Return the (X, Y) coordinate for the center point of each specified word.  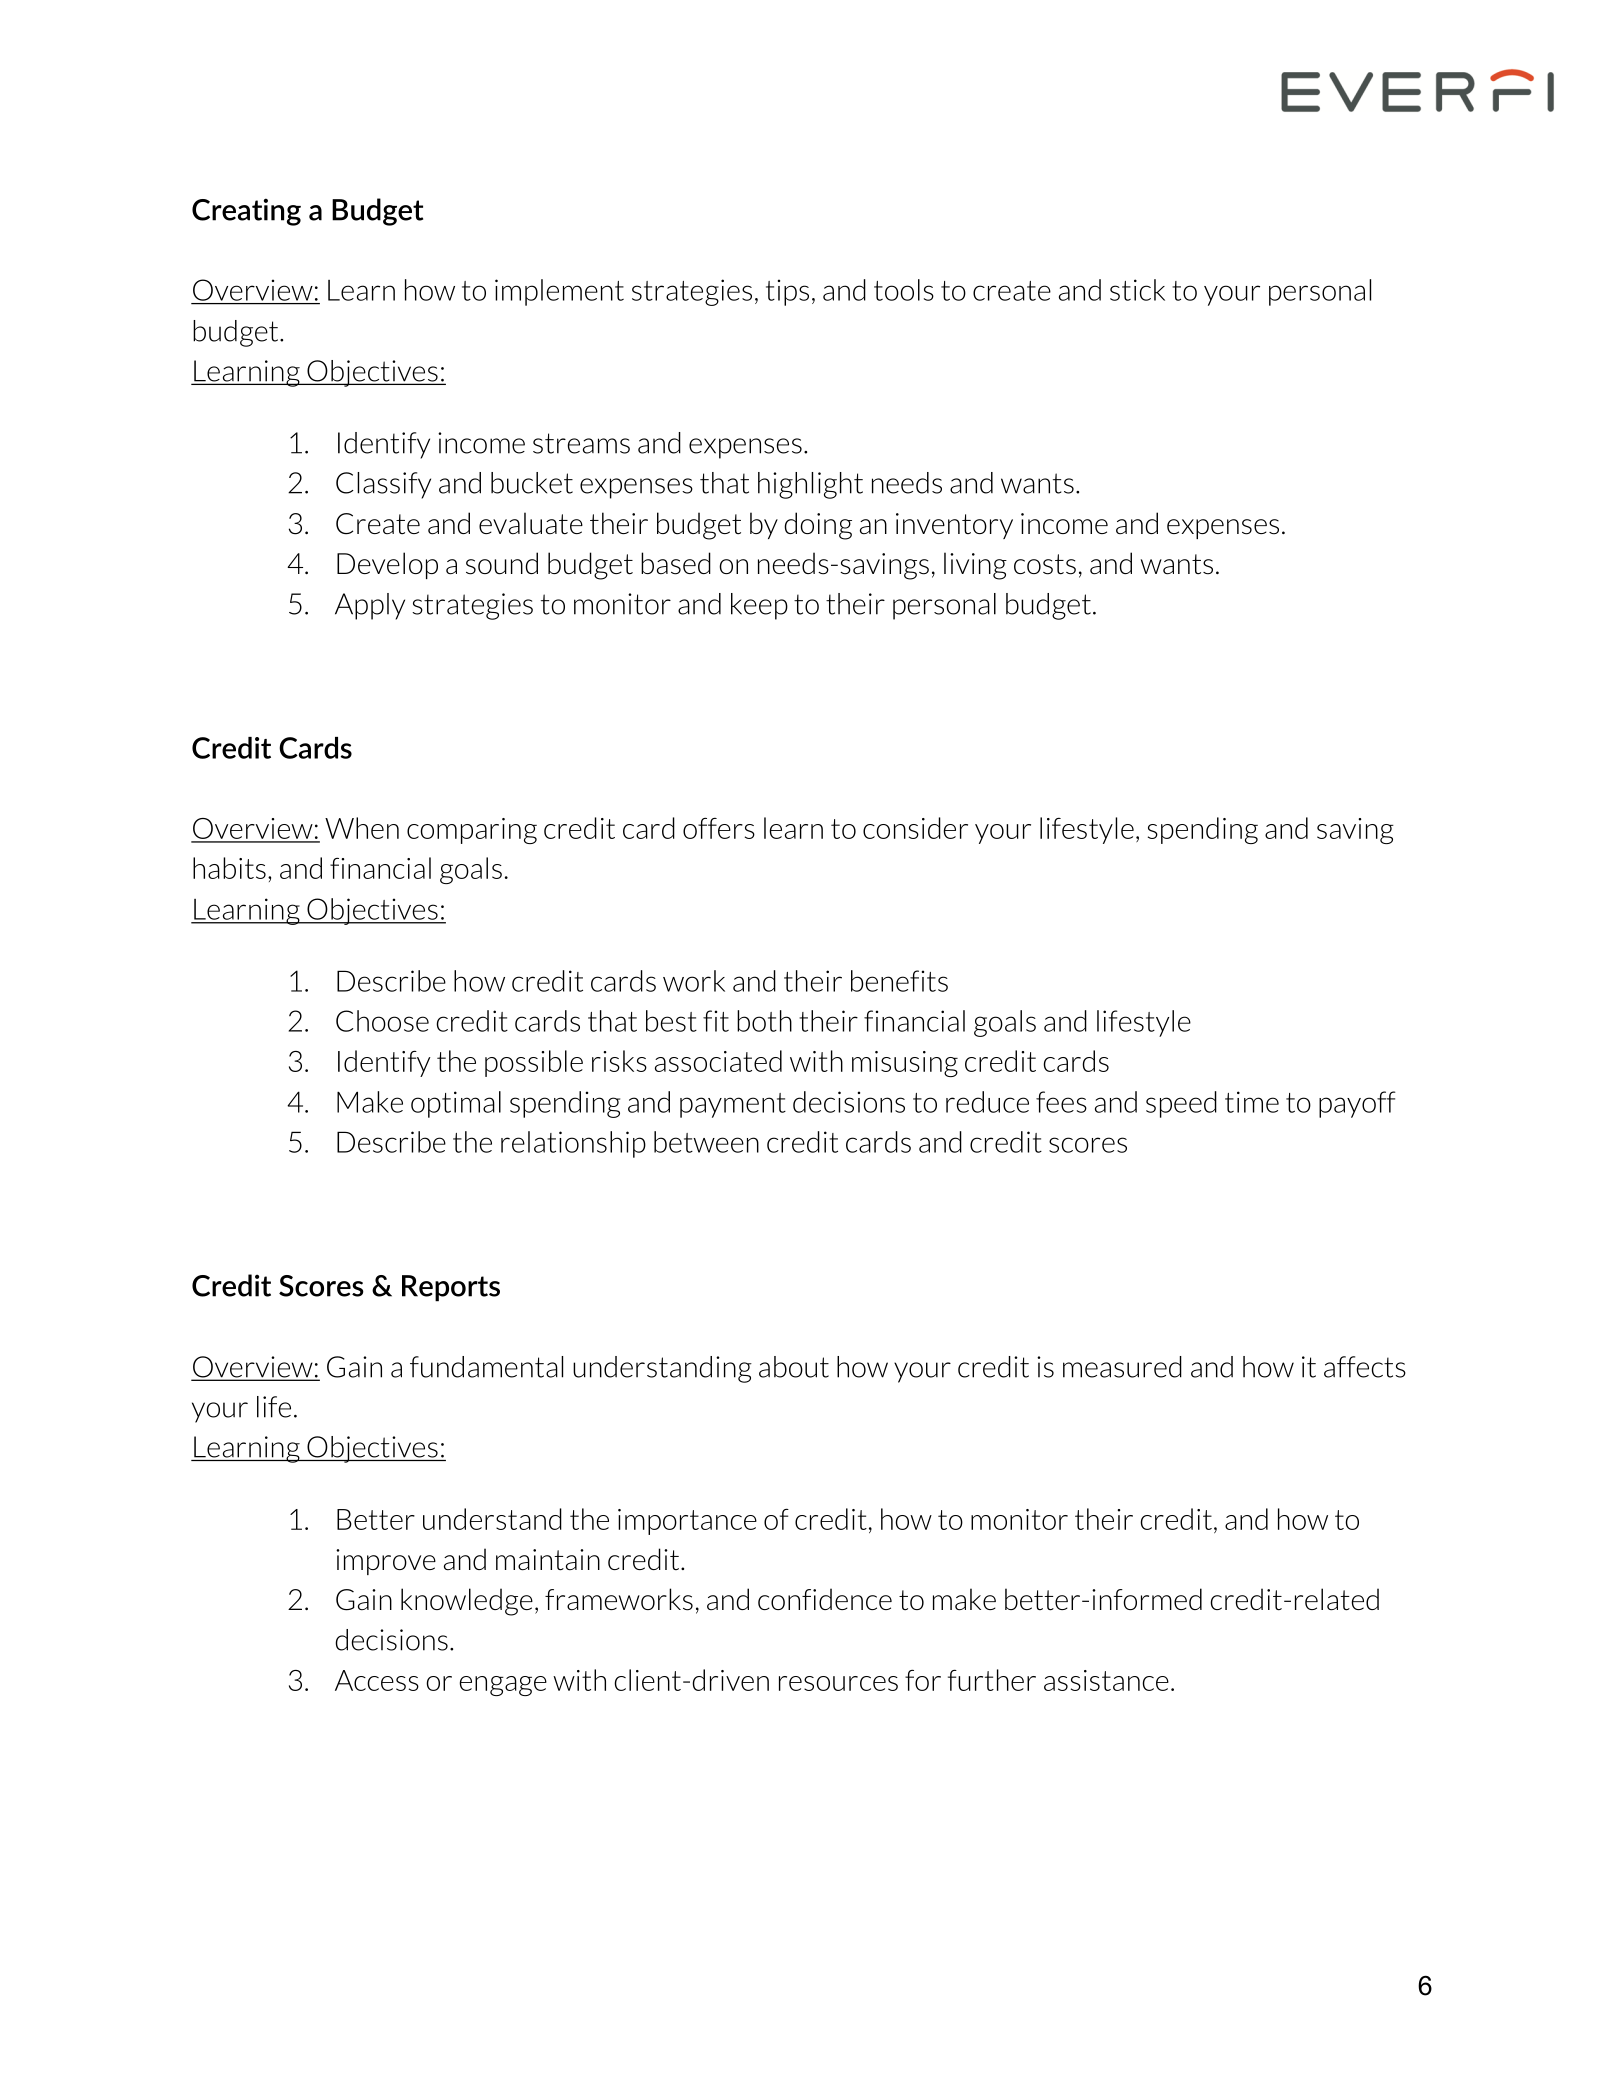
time (1252, 1102)
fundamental (486, 1367)
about (794, 1367)
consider (915, 828)
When (362, 828)
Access (377, 1680)
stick (1137, 290)
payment (733, 1105)
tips (787, 292)
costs (1045, 564)
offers (719, 828)
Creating (246, 212)
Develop (387, 565)
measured (1122, 1367)
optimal (456, 1104)
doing (818, 526)
